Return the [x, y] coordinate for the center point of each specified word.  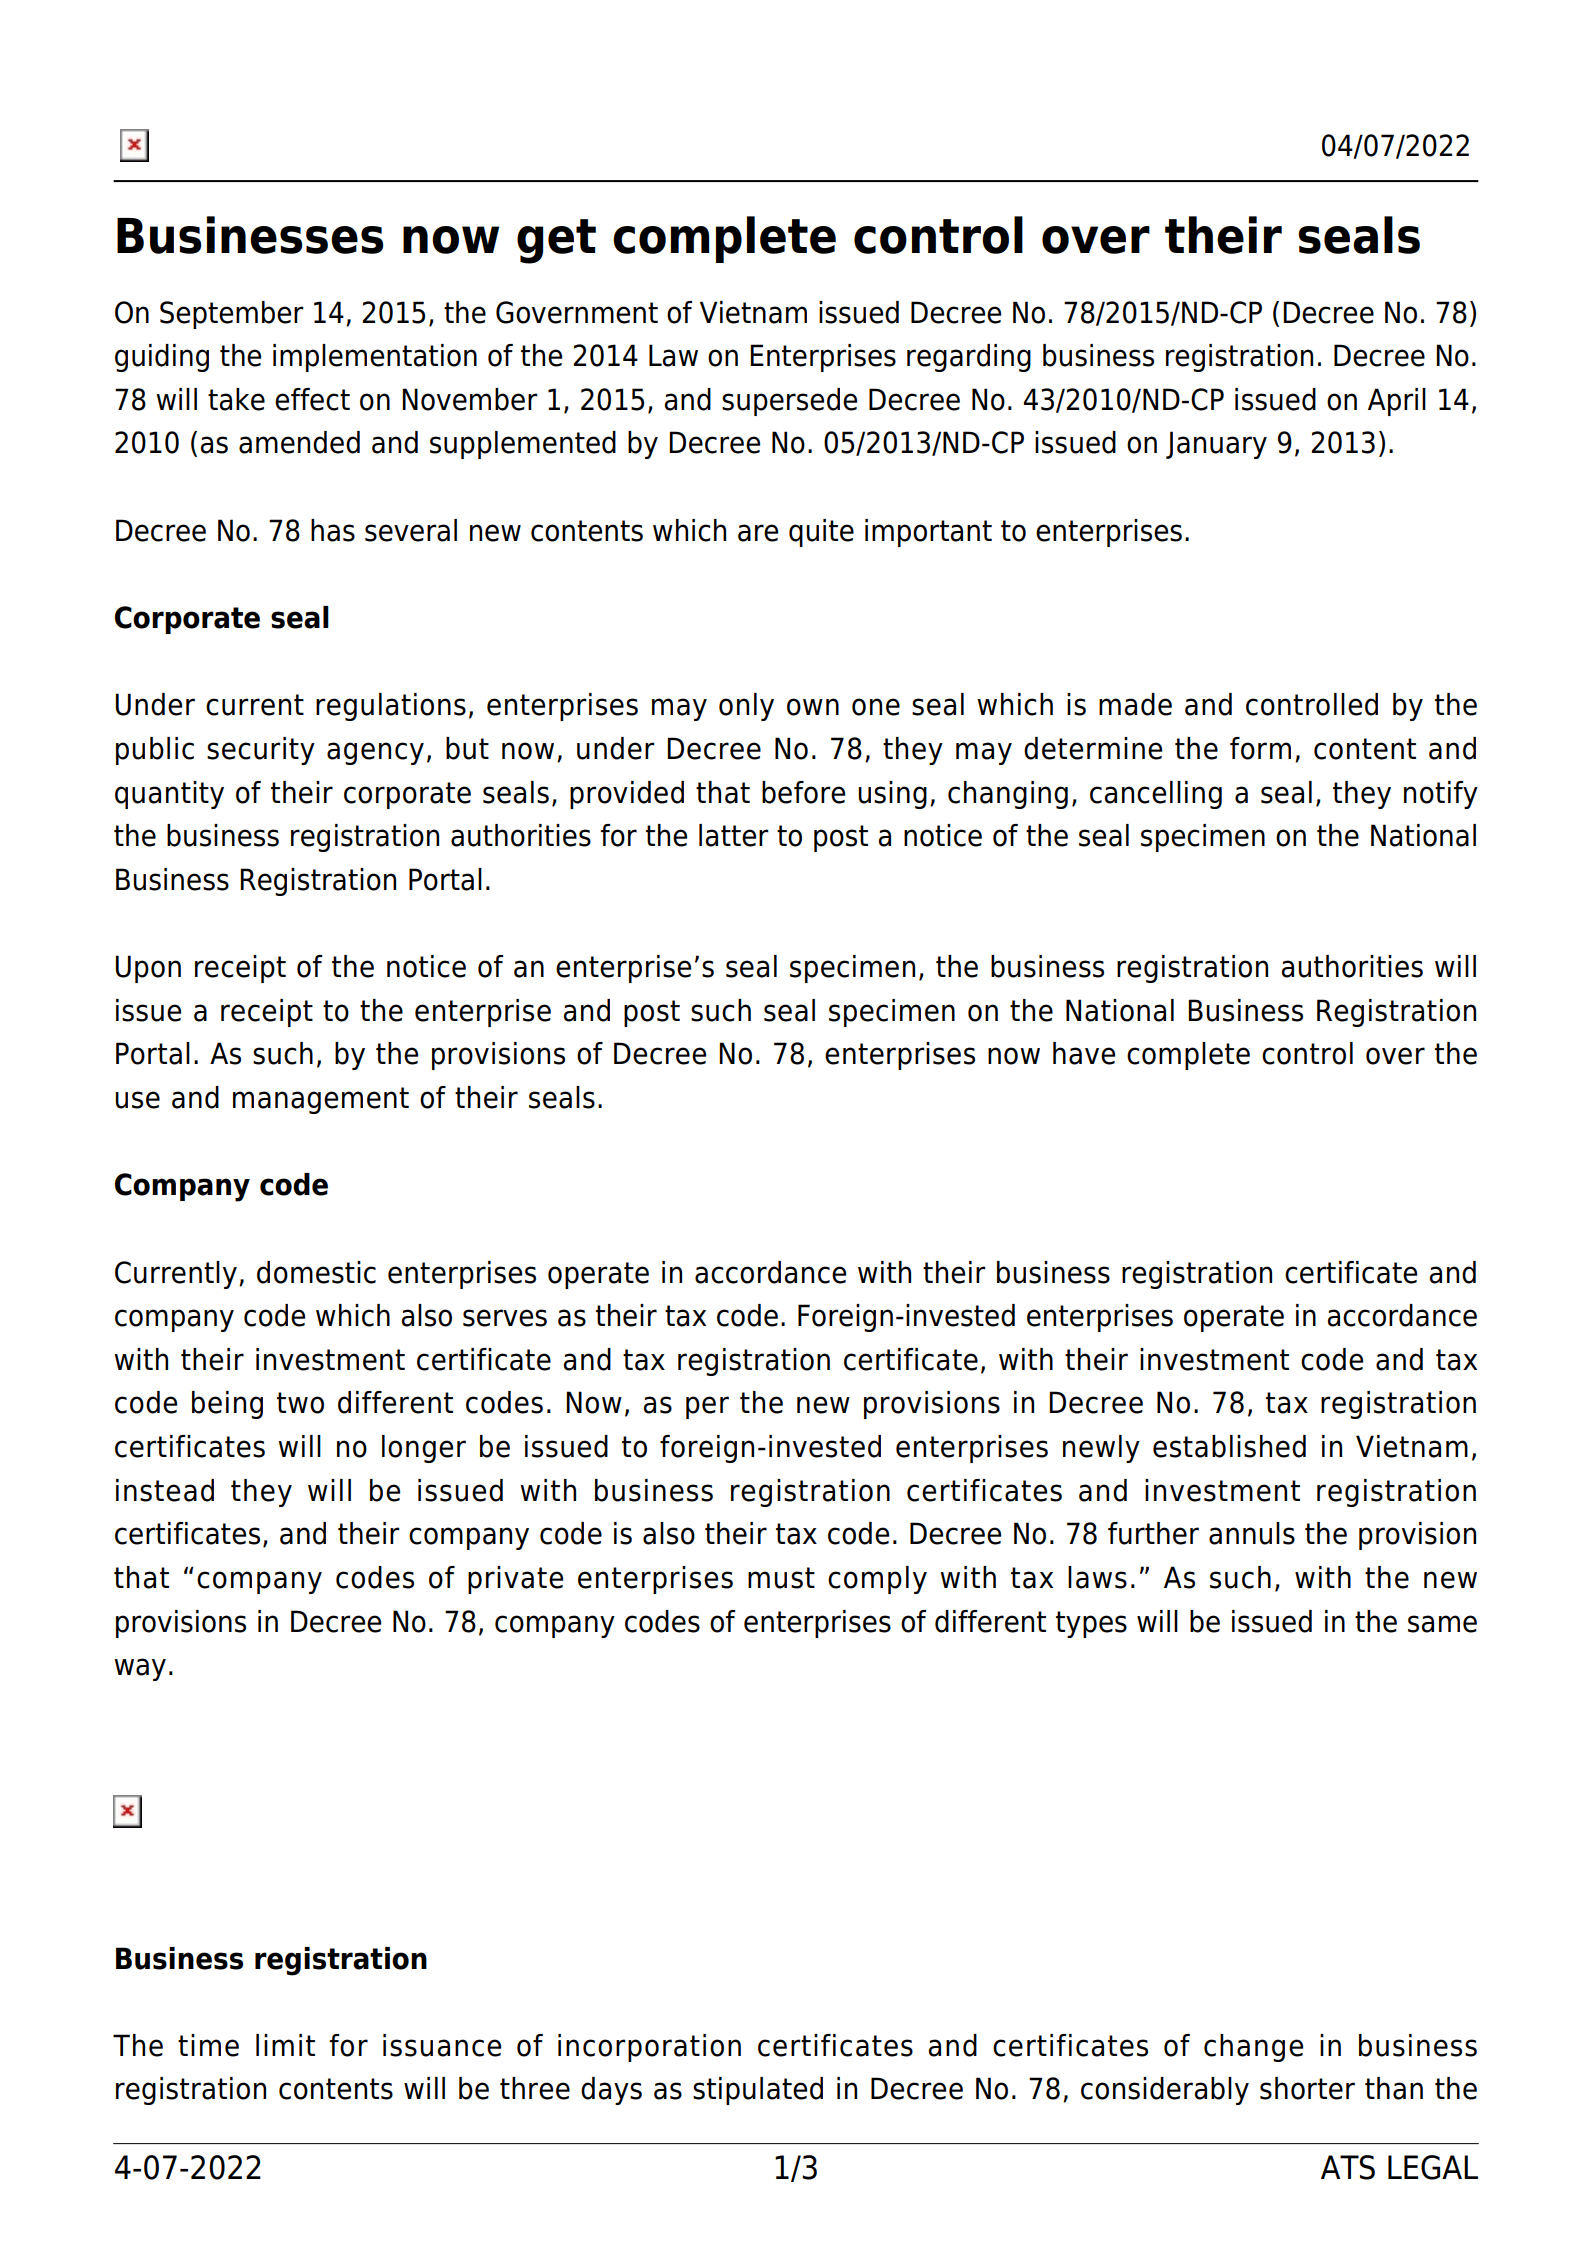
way [140, 1669]
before [803, 792]
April [1397, 402]
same [1442, 1624]
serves [505, 1318]
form [1260, 748]
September [232, 315]
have [1084, 1053]
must [781, 1578]
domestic [316, 1272]
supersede [789, 402]
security [261, 751]
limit [285, 2045]
